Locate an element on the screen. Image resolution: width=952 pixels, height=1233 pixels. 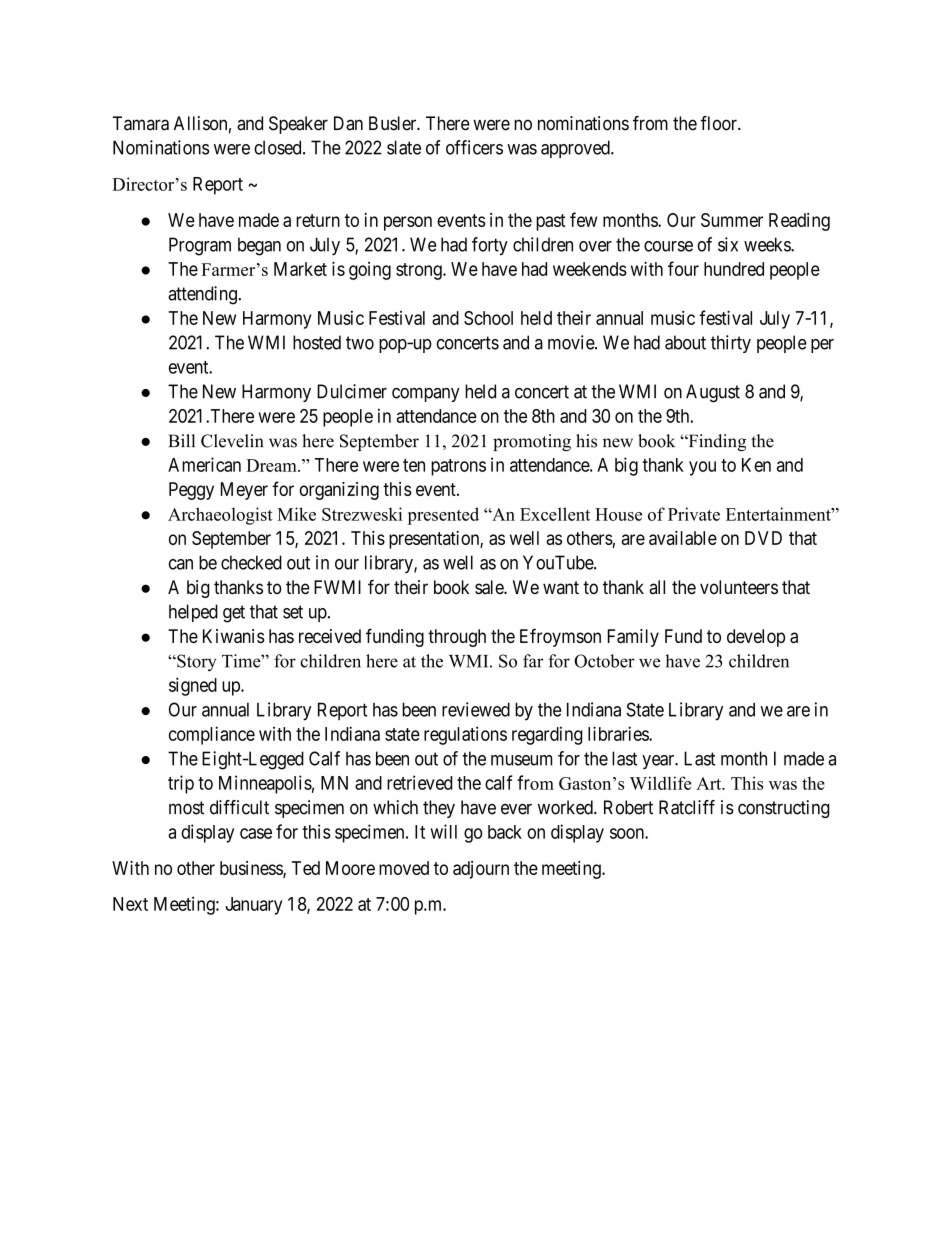
Tamara is located at coordinates (141, 123).
